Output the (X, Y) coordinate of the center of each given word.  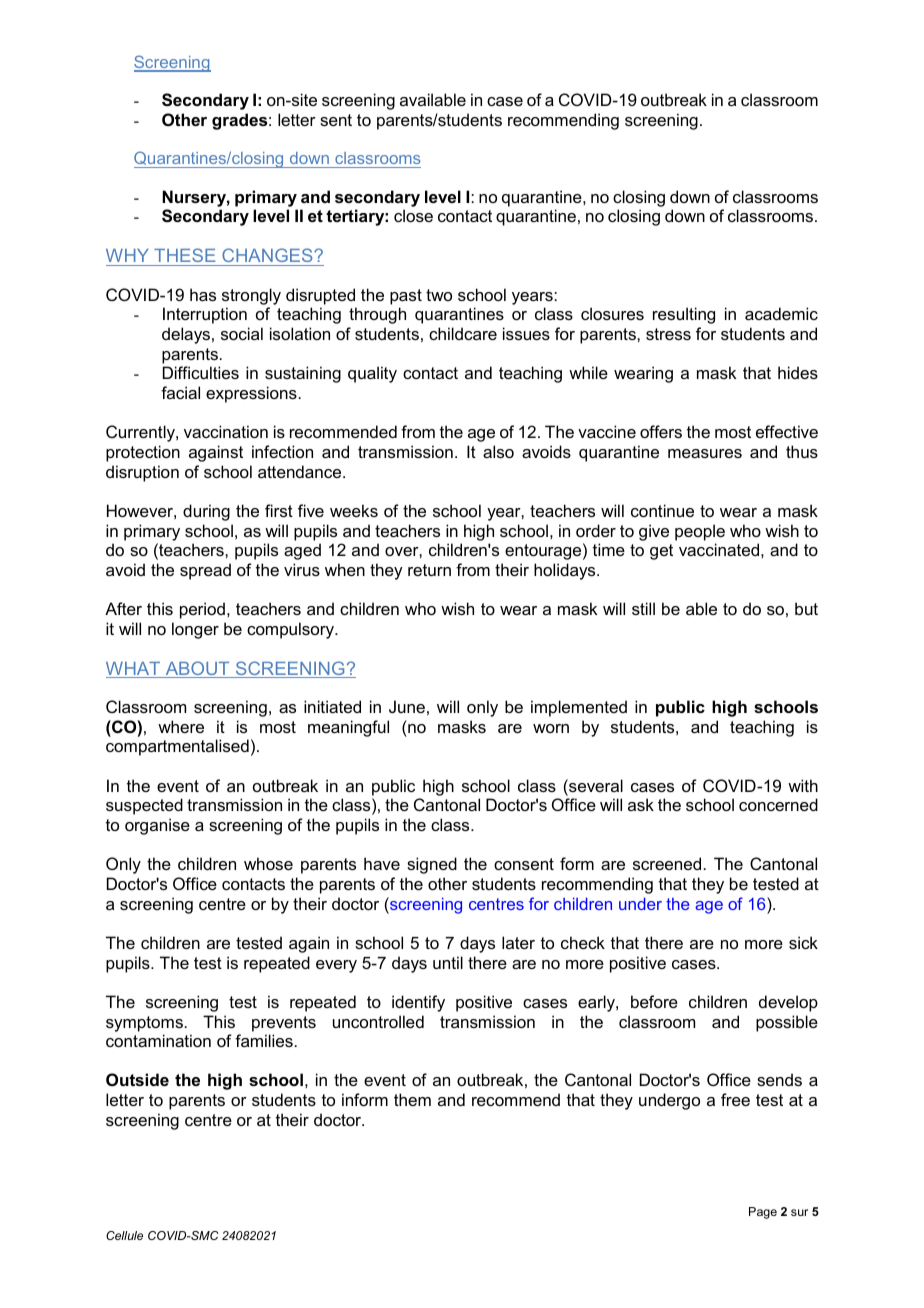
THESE (185, 255)
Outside (137, 1079)
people (700, 532)
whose (268, 863)
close (413, 215)
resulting (684, 315)
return (429, 570)
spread (205, 571)
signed (432, 865)
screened (667, 863)
